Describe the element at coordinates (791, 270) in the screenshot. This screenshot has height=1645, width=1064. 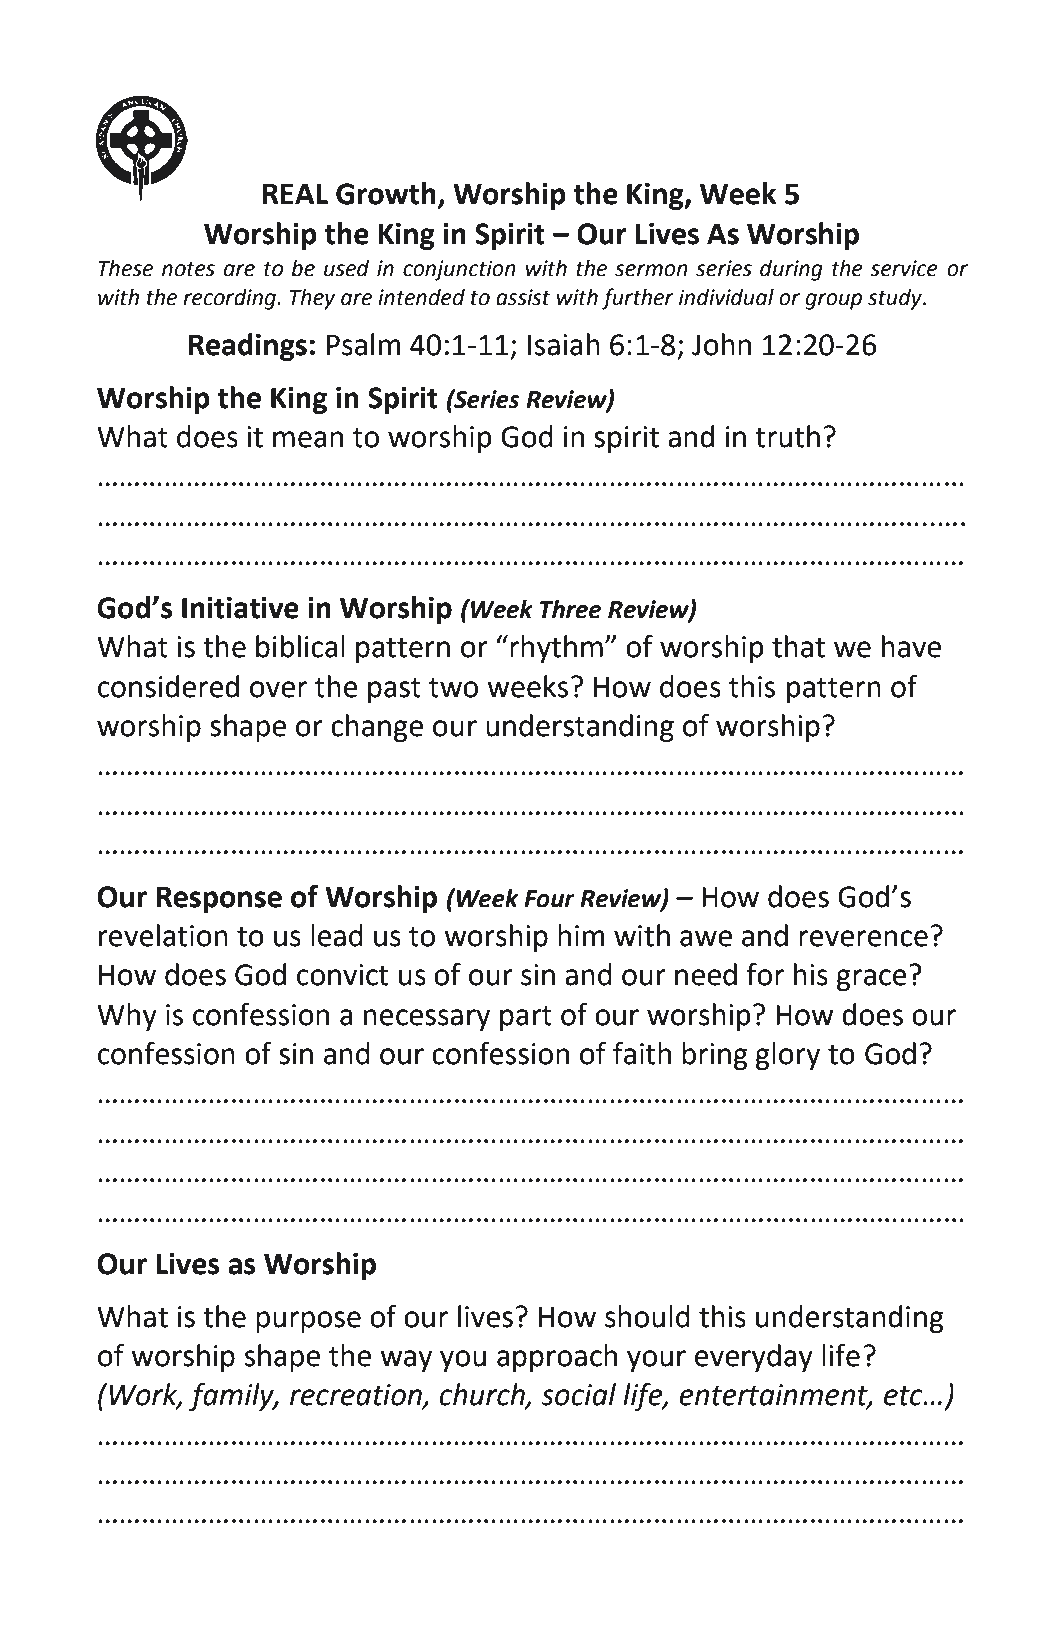
I see `during` at that location.
